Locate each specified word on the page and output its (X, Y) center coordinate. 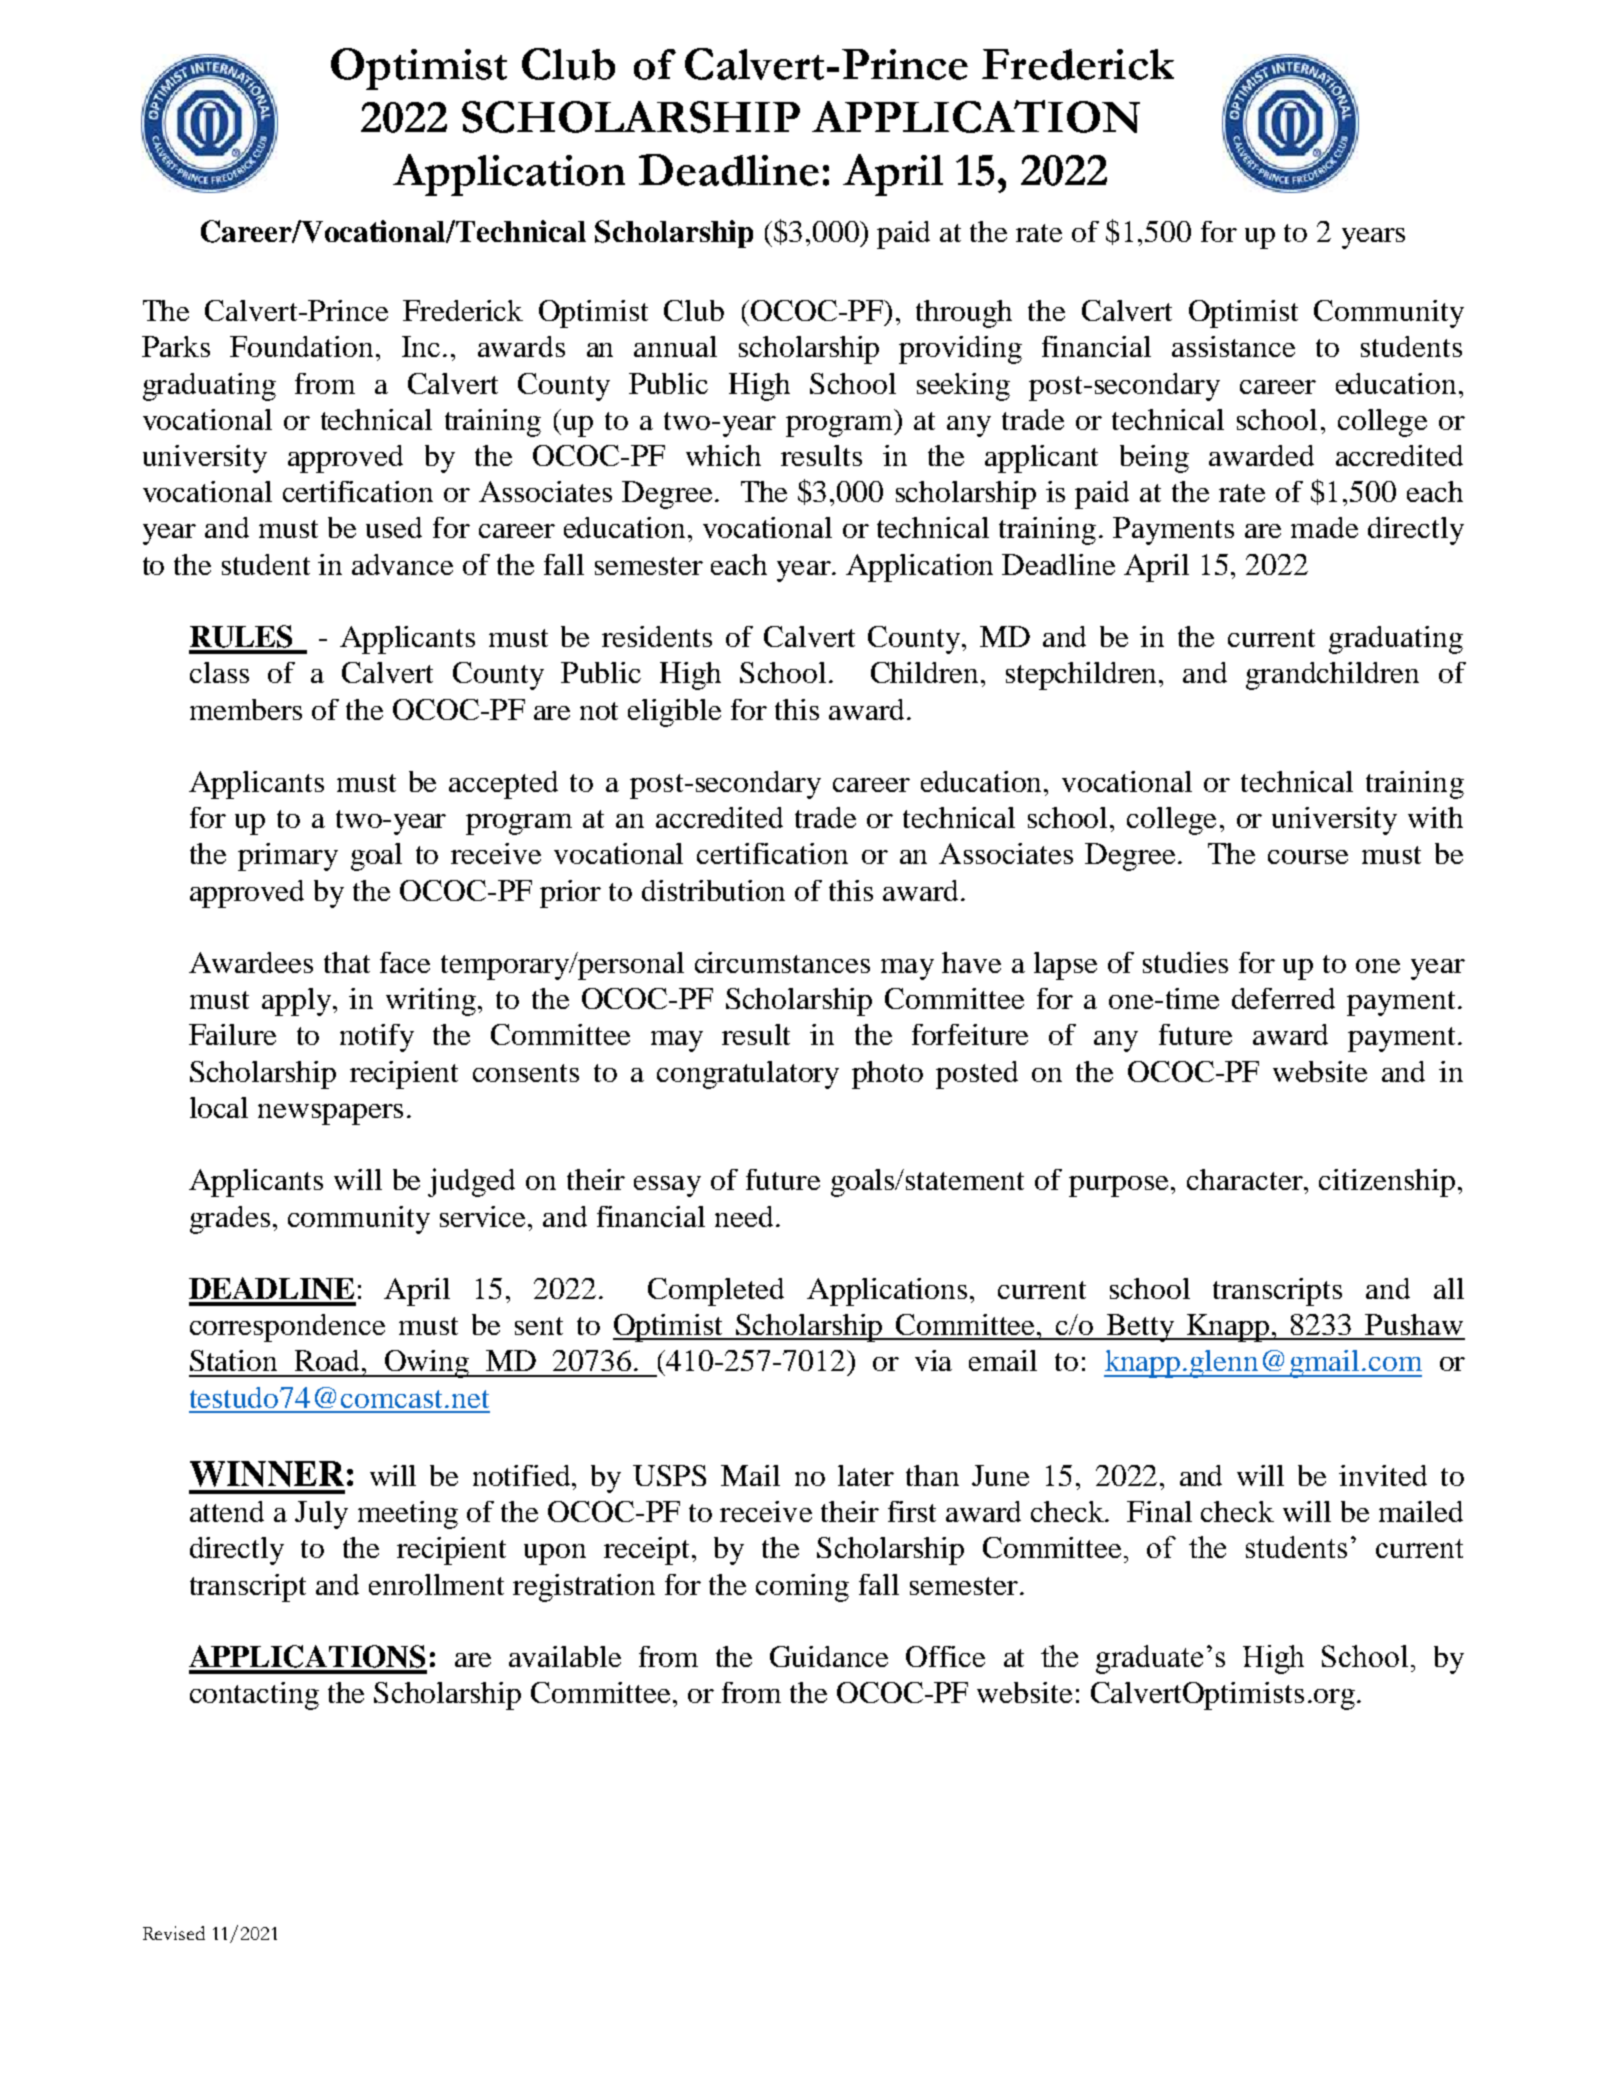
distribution (713, 890)
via (933, 1360)
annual (675, 346)
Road (329, 1360)
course (1308, 857)
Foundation (301, 346)
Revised (174, 1933)
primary (288, 857)
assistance (1233, 346)
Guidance (829, 1656)
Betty (1141, 1328)
